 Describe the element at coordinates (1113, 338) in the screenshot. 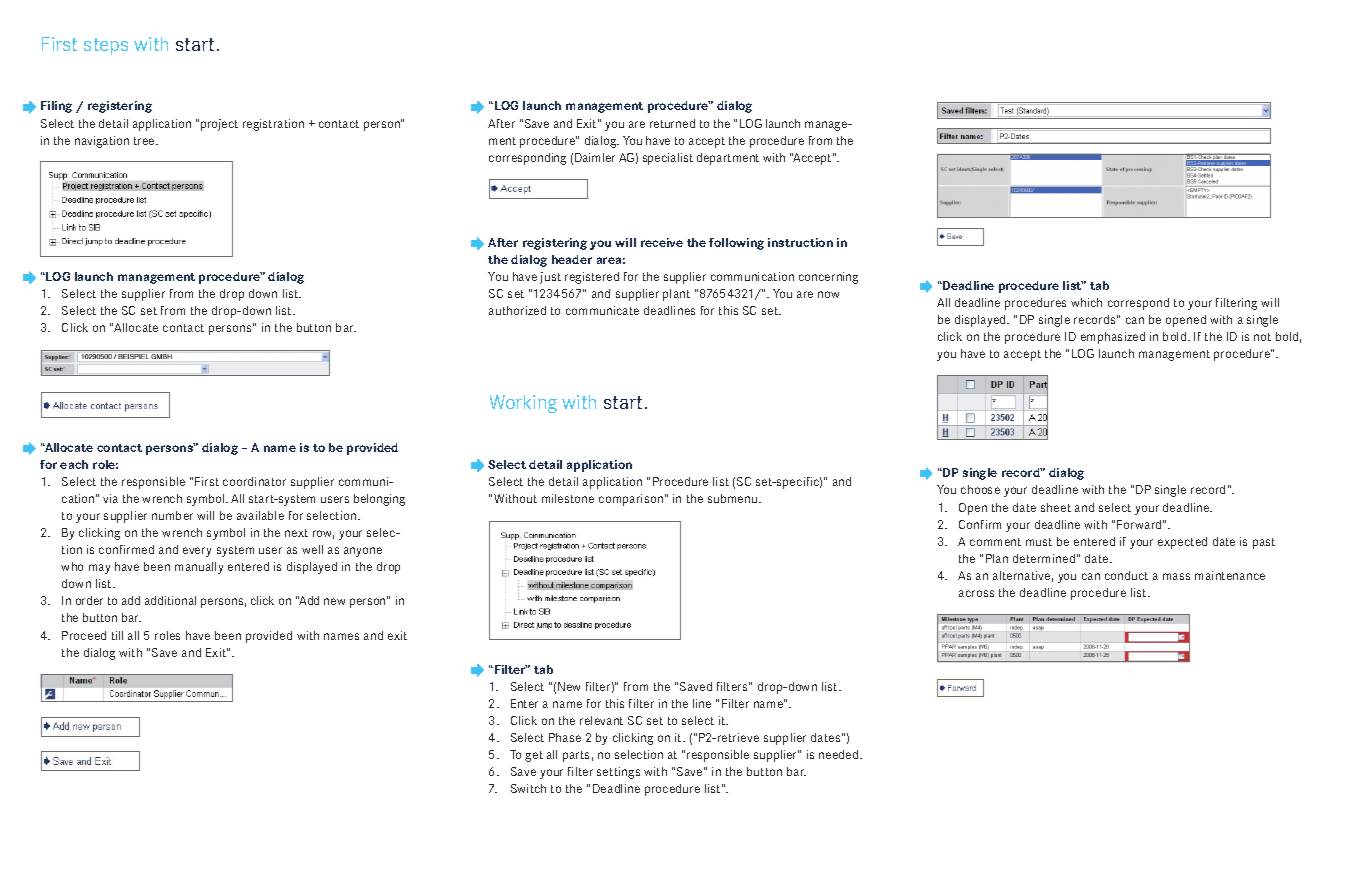

I see `emphasized` at that location.
